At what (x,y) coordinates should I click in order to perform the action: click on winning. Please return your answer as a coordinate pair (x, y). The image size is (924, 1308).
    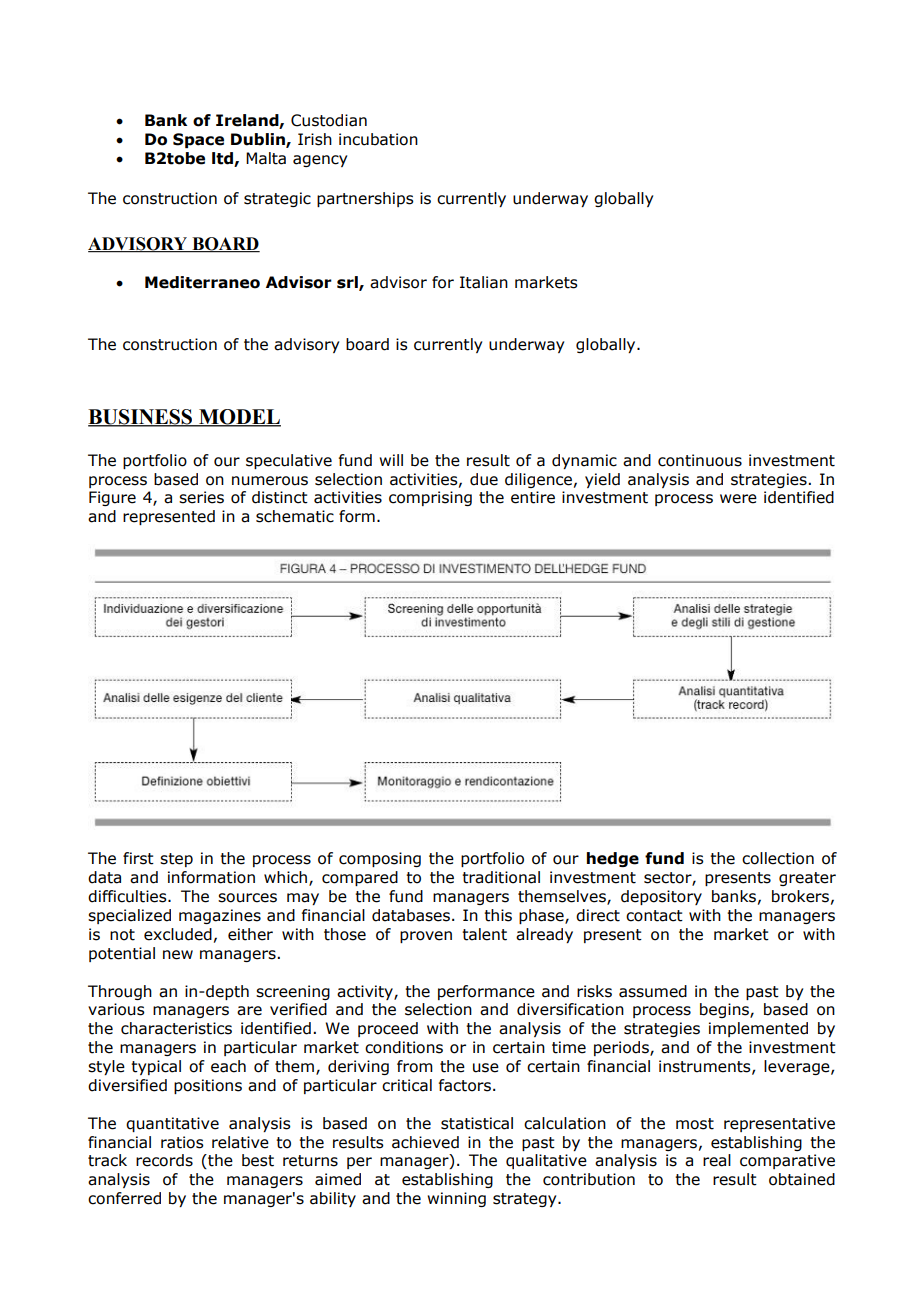
    Looking at the image, I should click on (456, 1199).
